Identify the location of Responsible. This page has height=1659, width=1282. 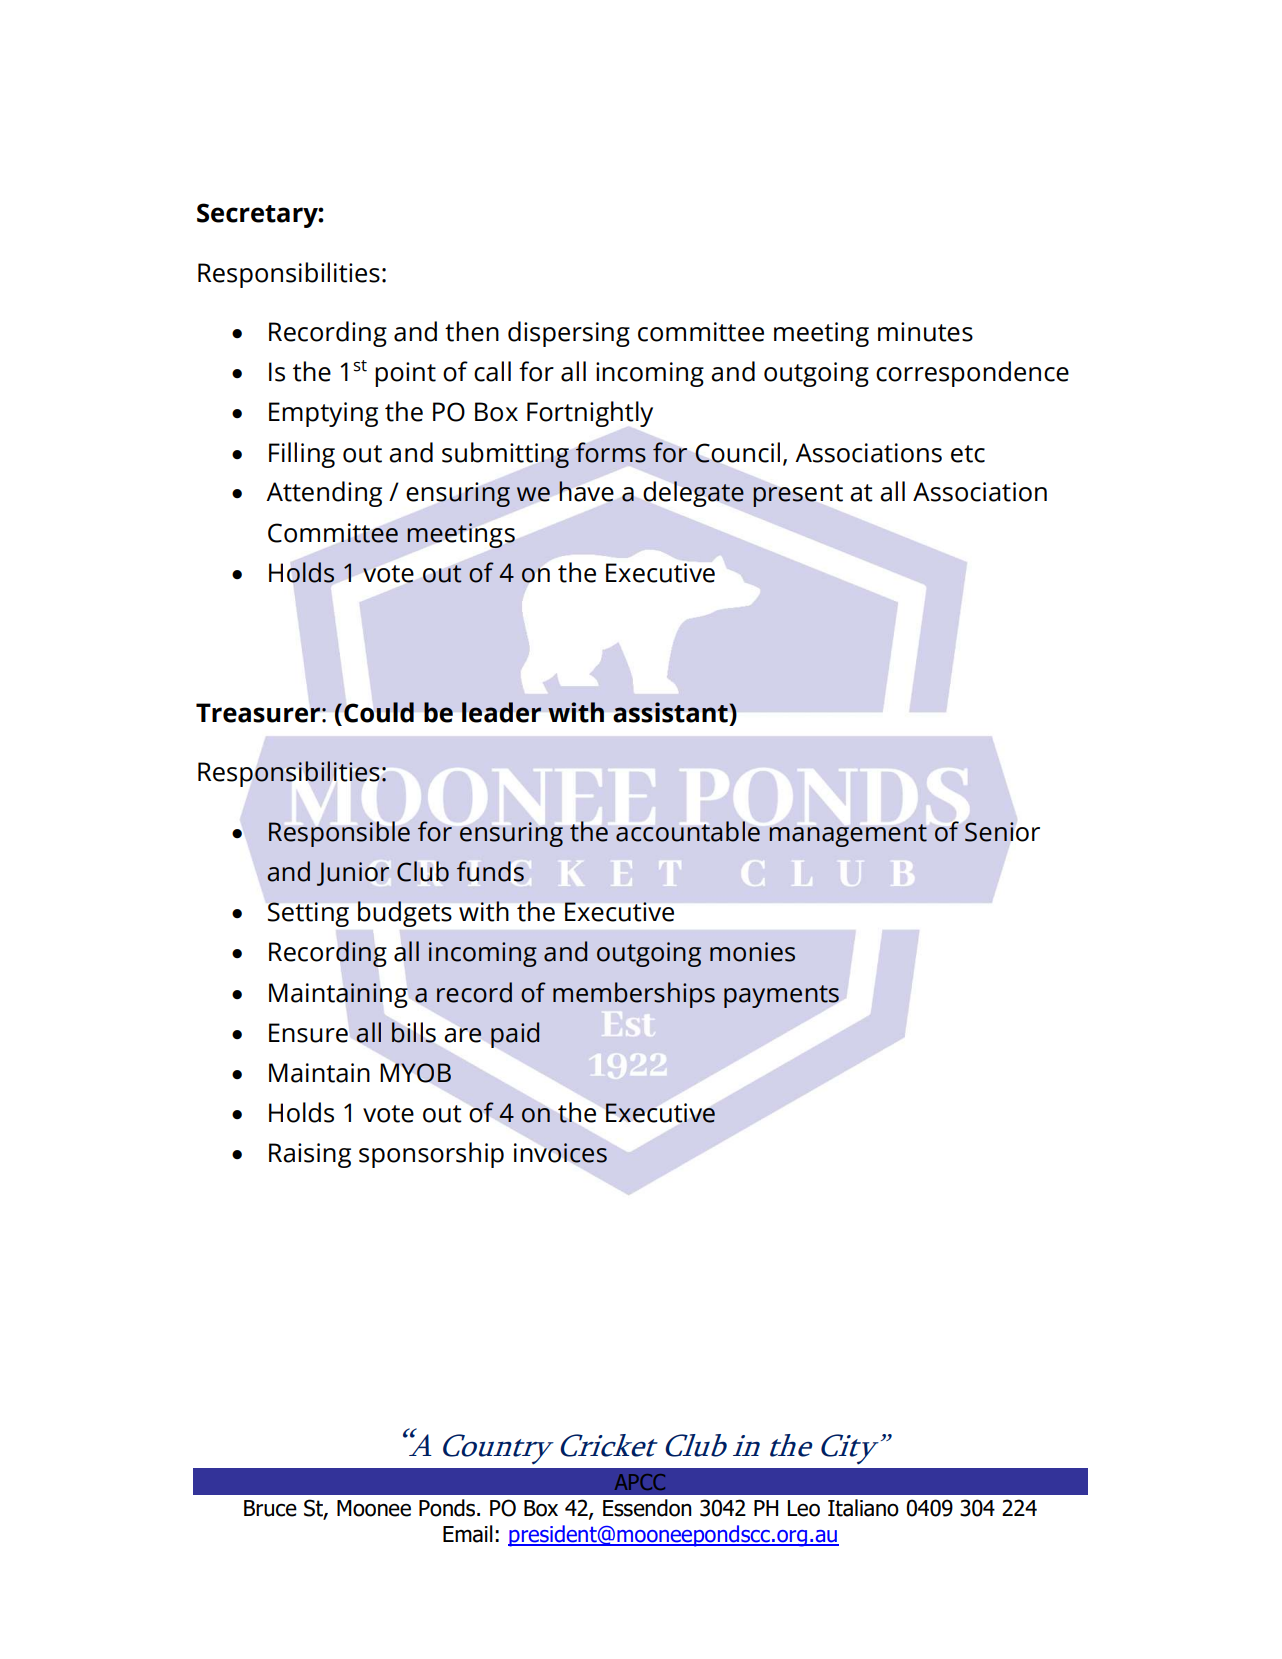
(339, 834).
